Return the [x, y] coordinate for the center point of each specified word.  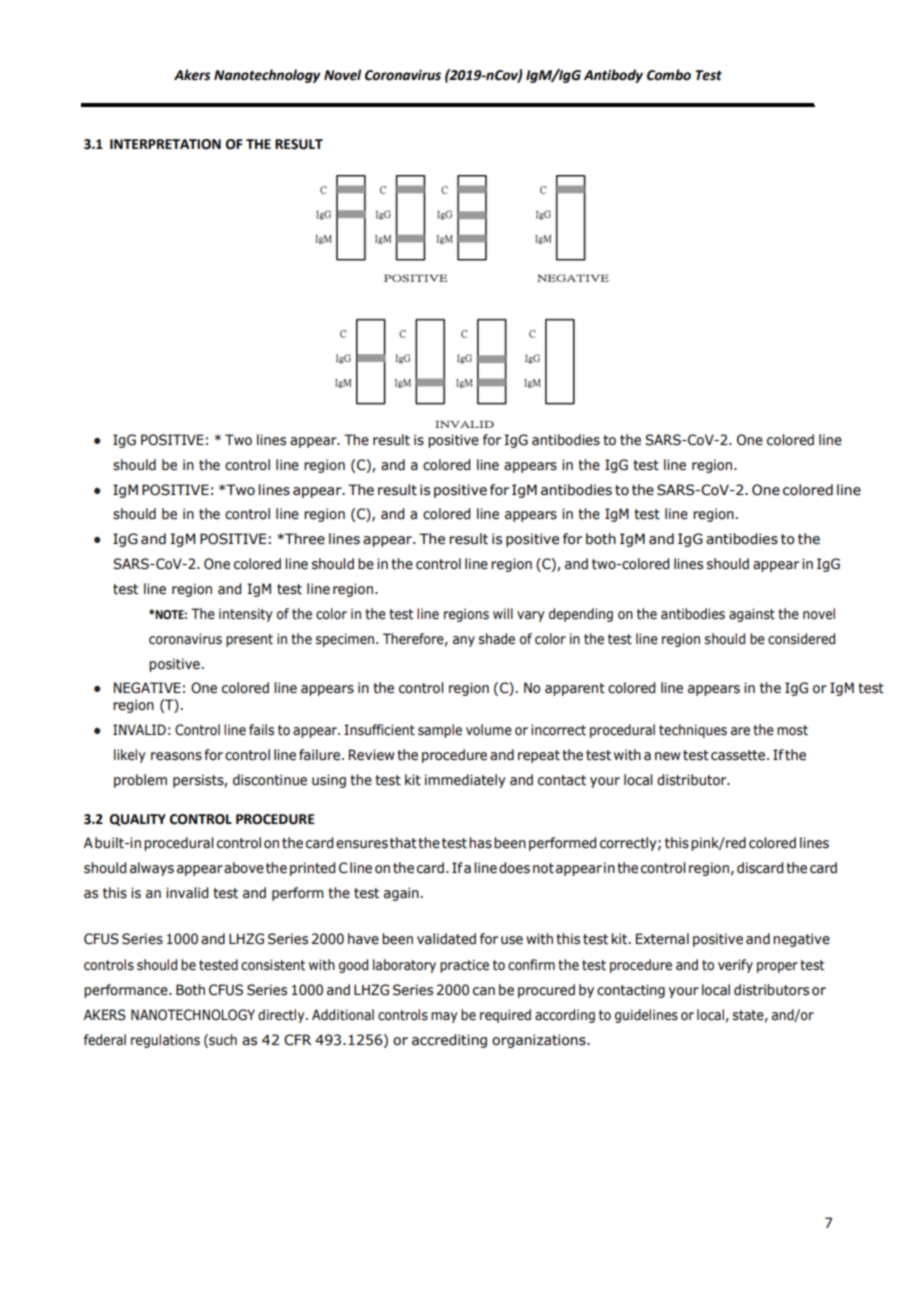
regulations [165, 1041]
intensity [246, 615]
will [503, 613]
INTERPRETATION [165, 144]
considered [801, 639]
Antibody [613, 76]
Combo [669, 75]
